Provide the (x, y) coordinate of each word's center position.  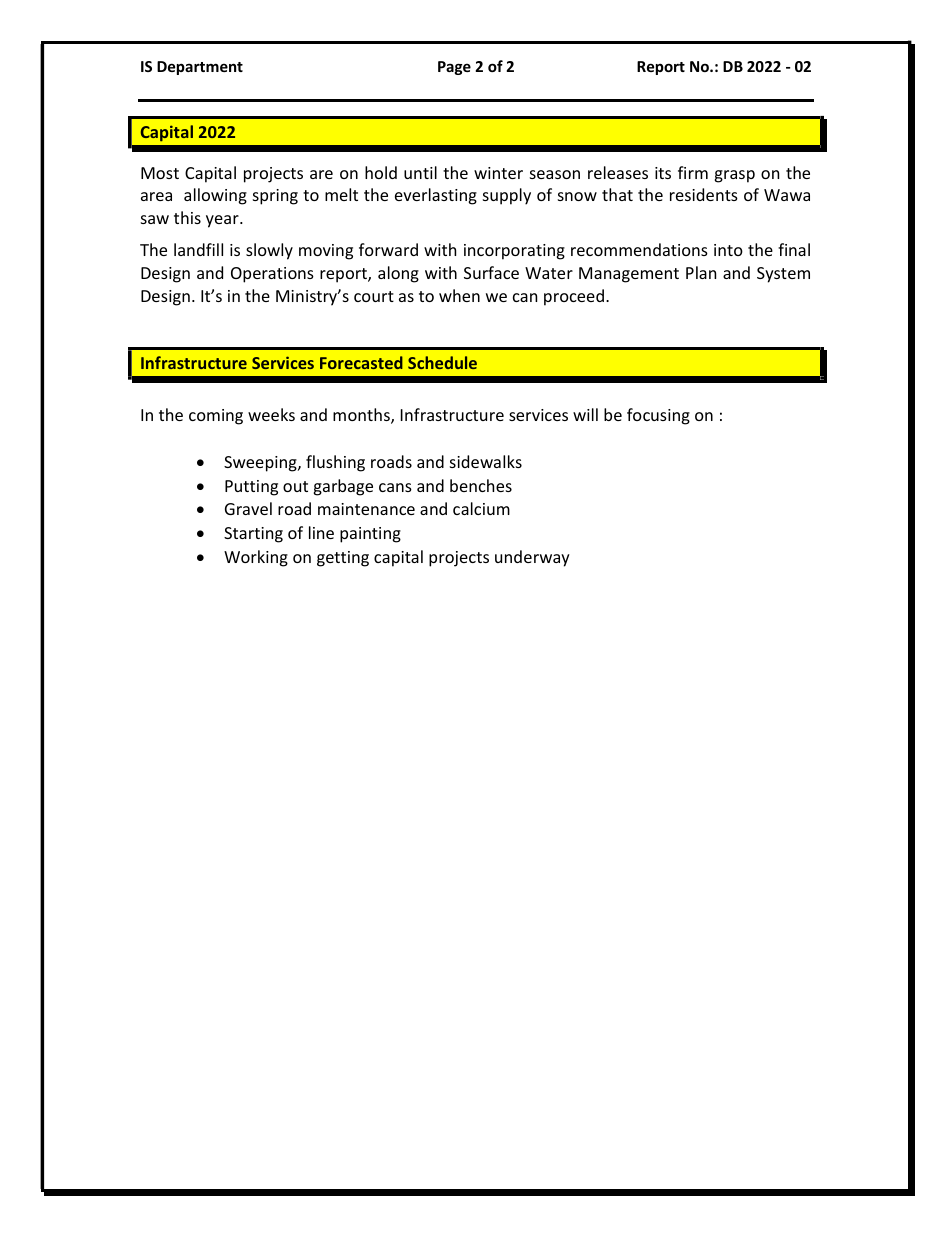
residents (704, 194)
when (459, 295)
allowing (215, 196)
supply (507, 196)
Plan (701, 272)
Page (454, 68)
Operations (272, 275)
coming (216, 417)
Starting (253, 535)
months (362, 416)
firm (693, 172)
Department (200, 68)
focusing (658, 416)
